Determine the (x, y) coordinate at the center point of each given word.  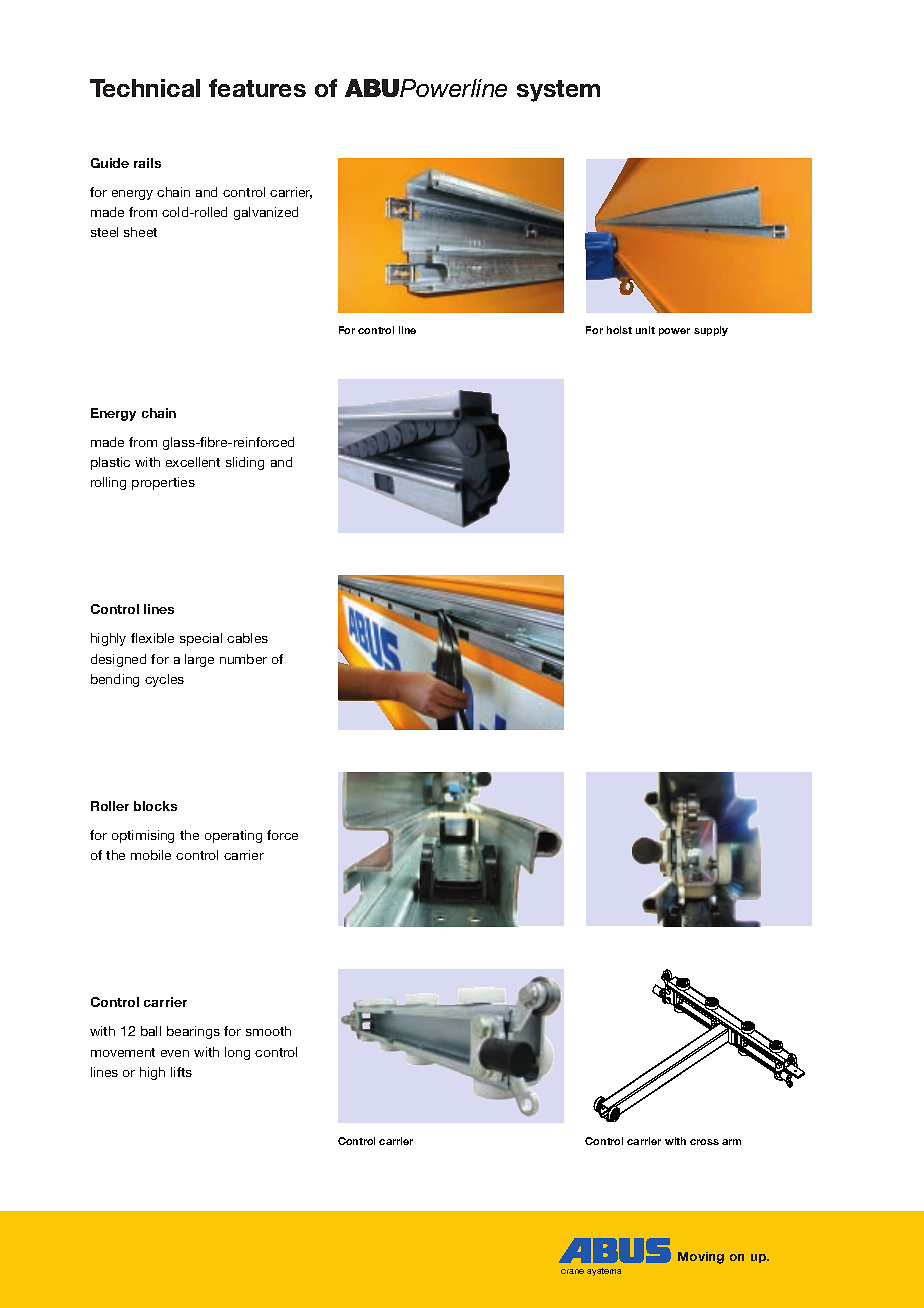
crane (572, 1271)
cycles (164, 680)
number (243, 659)
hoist (619, 330)
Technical (145, 88)
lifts (181, 1072)
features (257, 88)
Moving (701, 1258)
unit (645, 330)
